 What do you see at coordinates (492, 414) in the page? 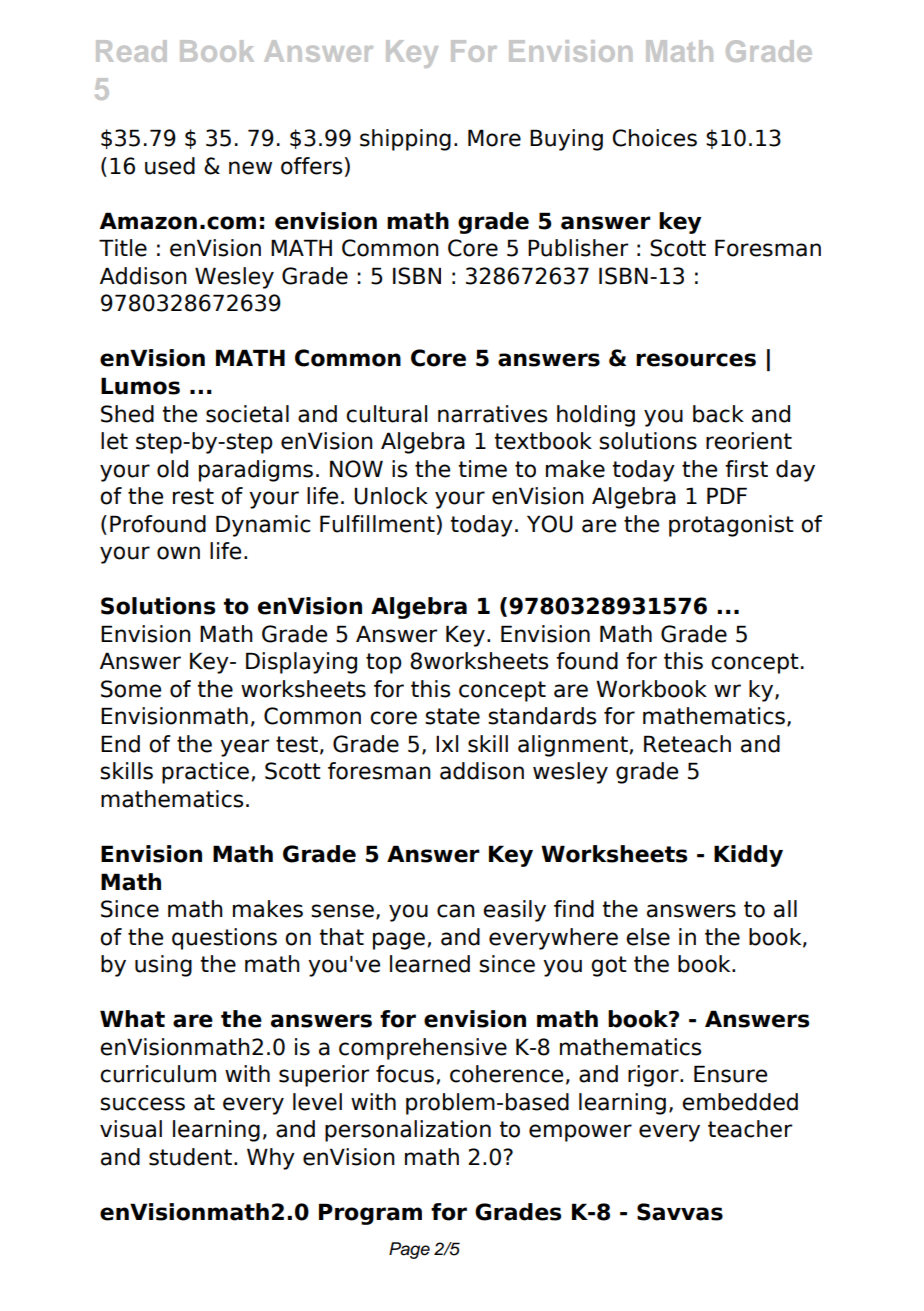
I see `narratives` at bounding box center [492, 414].
